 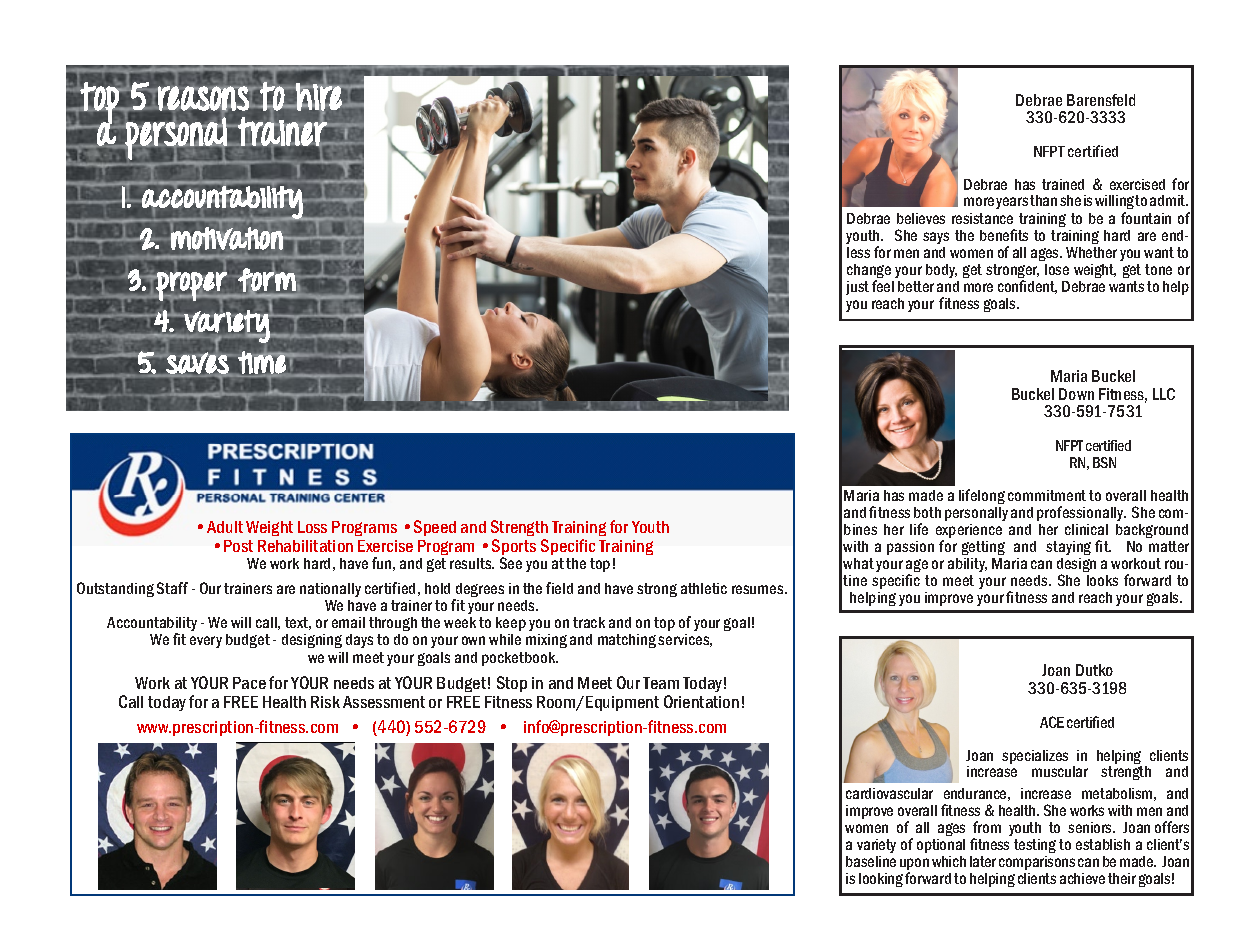 What do you see at coordinates (249, 683) in the screenshot?
I see `Pace` at bounding box center [249, 683].
